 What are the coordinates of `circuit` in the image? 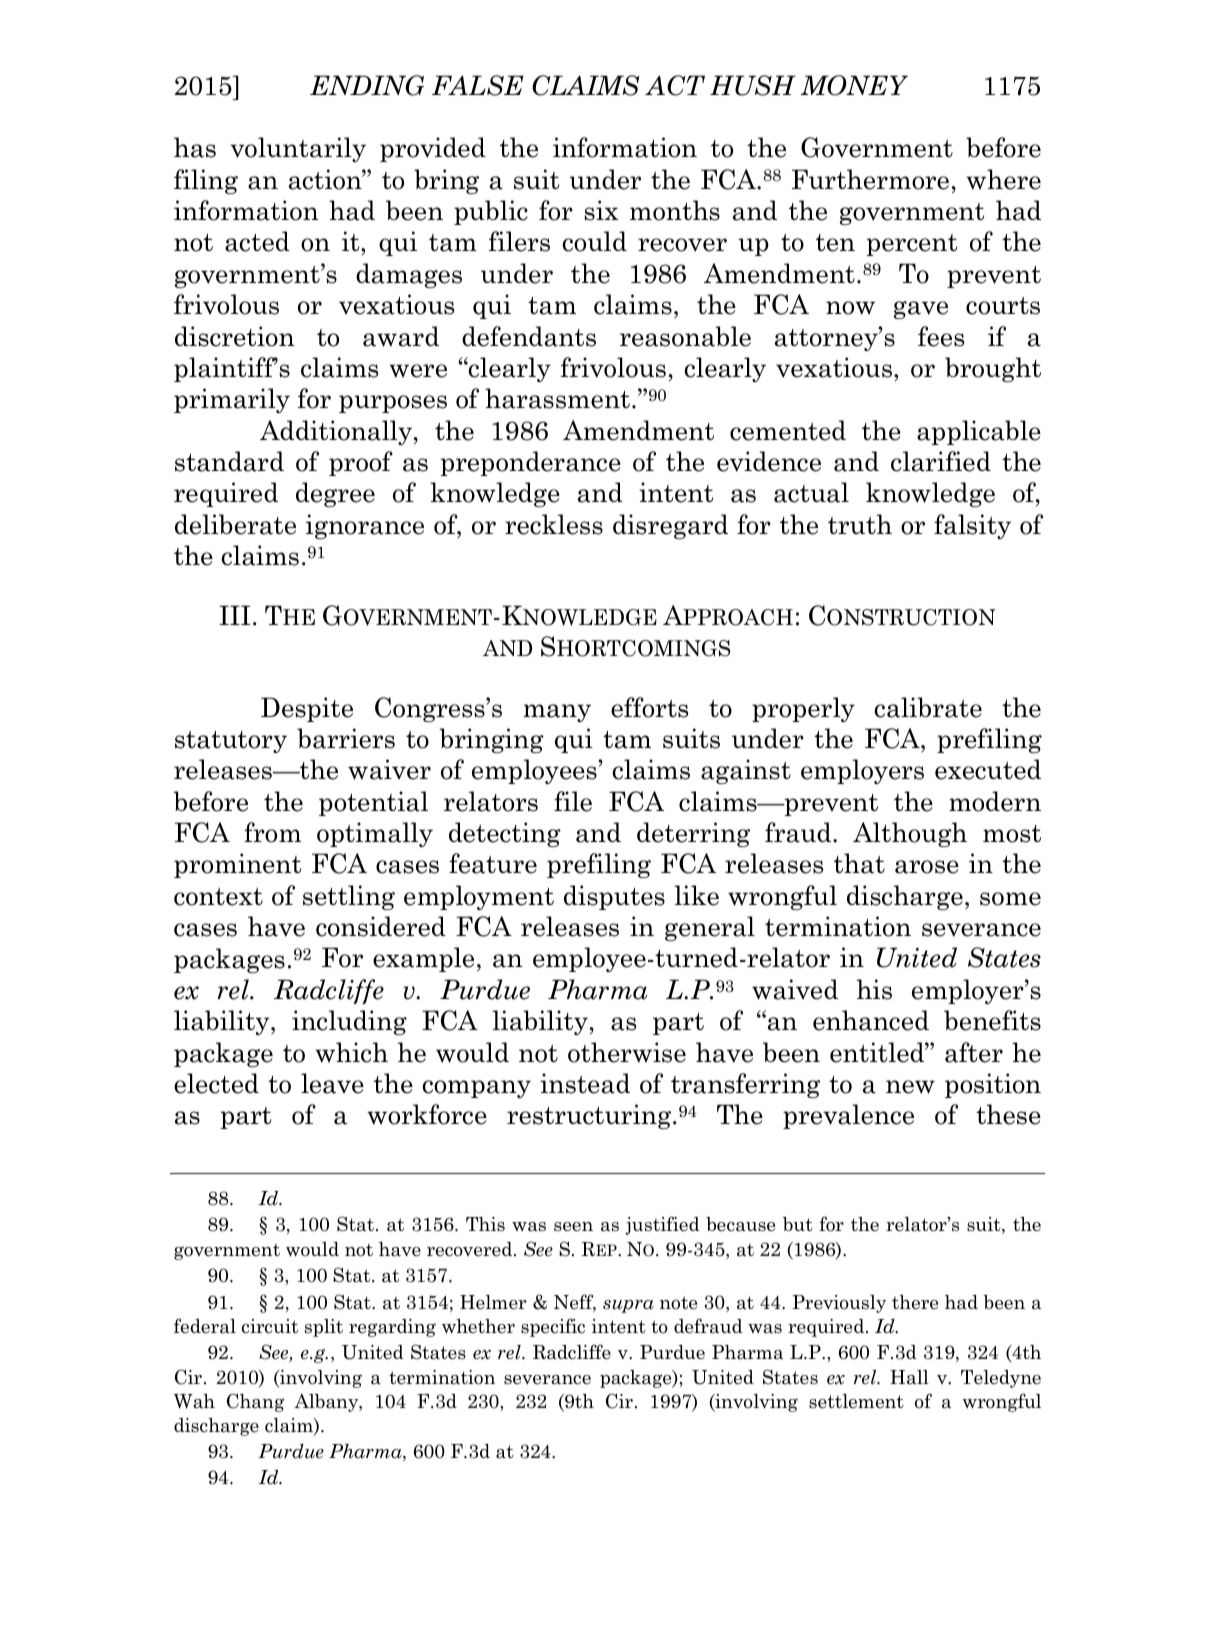 It's located at (270, 1326).
